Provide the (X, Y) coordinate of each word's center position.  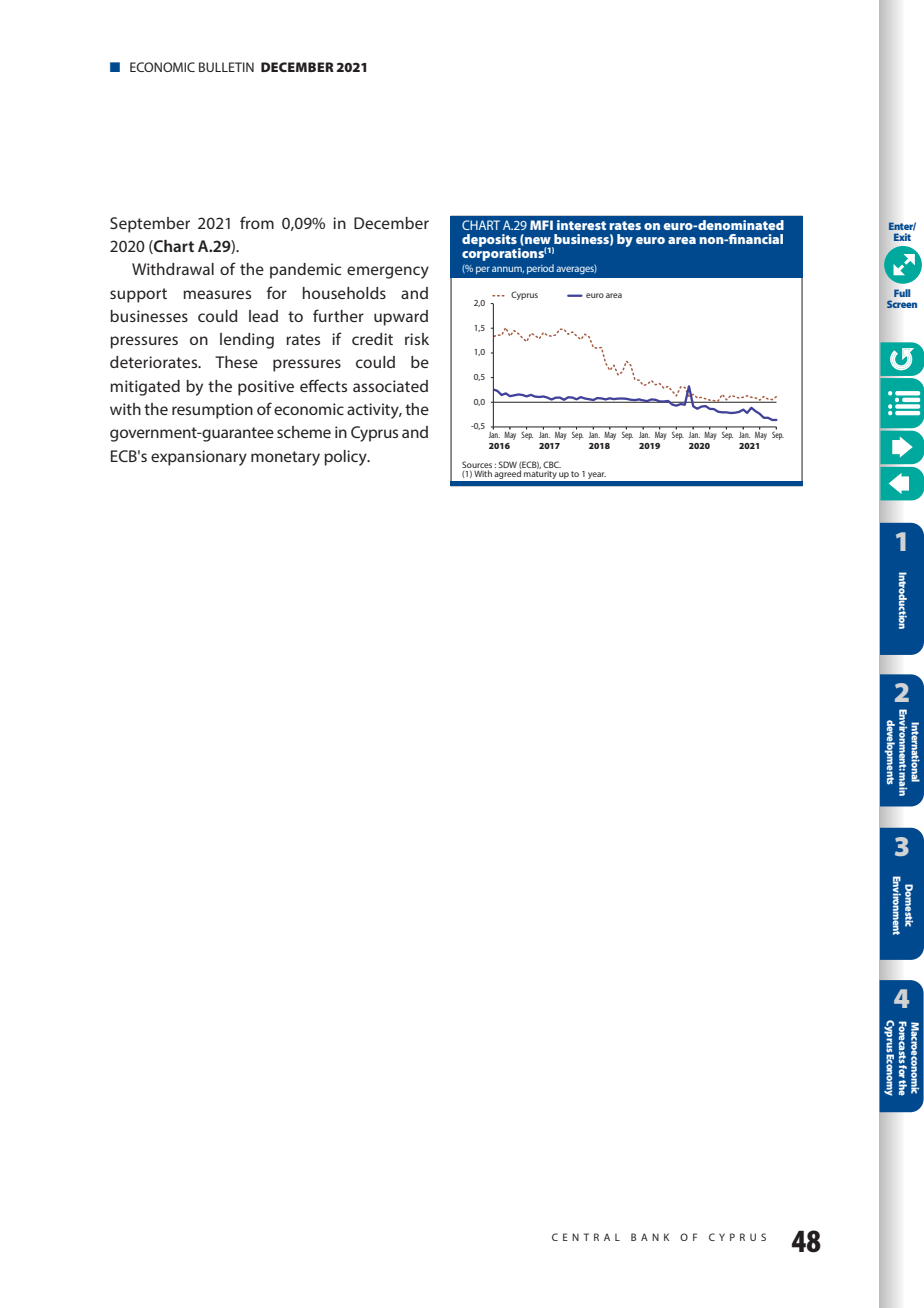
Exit (902, 237)
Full (902, 293)
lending (247, 341)
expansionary (199, 458)
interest (581, 225)
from (257, 222)
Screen (902, 304)
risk (417, 339)
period (540, 269)
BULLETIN (226, 67)
